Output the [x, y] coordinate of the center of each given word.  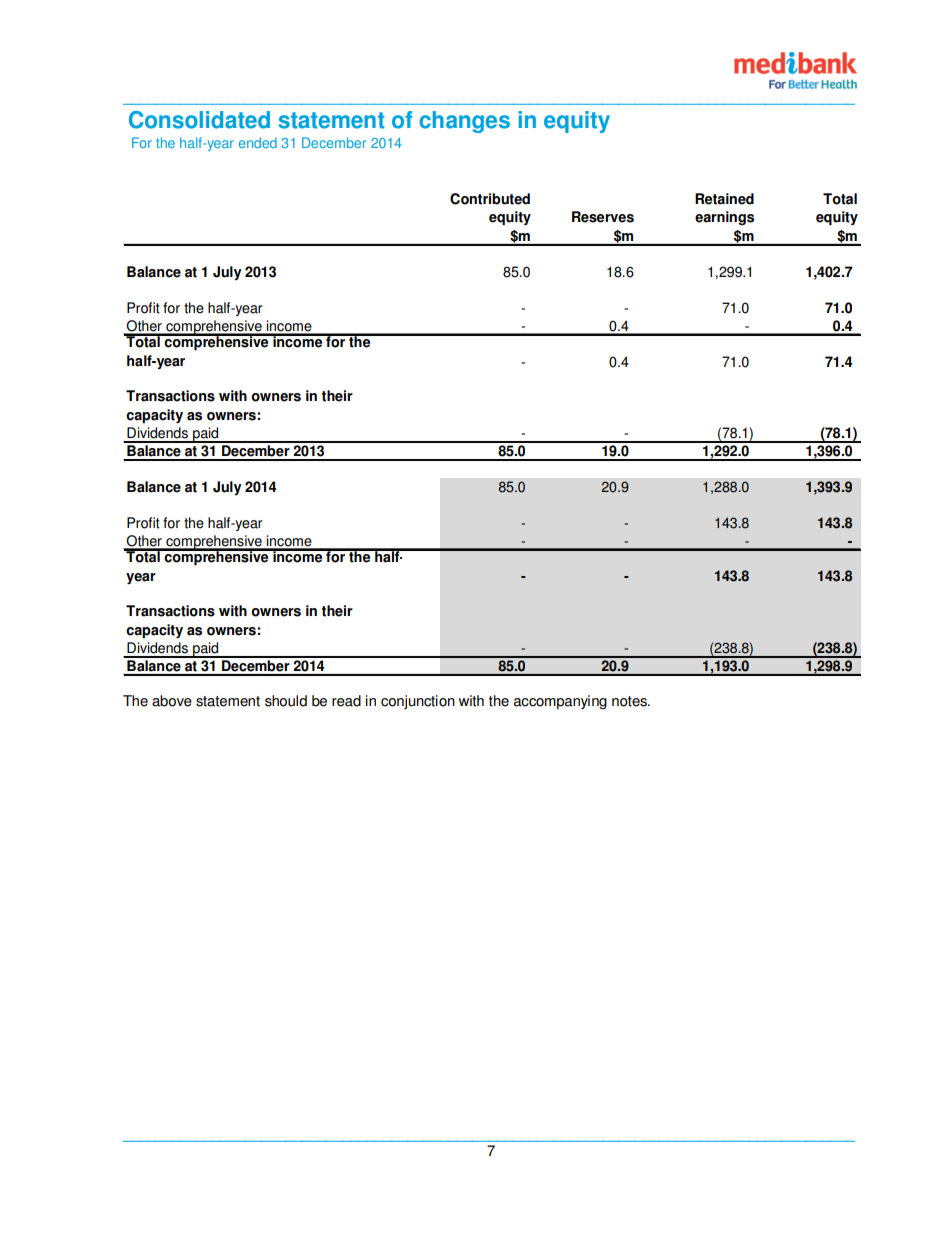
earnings [724, 218]
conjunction [418, 702]
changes [465, 122]
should [286, 701]
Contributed [490, 199]
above [172, 701]
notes [631, 701]
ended [258, 142]
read [346, 701]
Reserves [603, 217]
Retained [724, 199]
